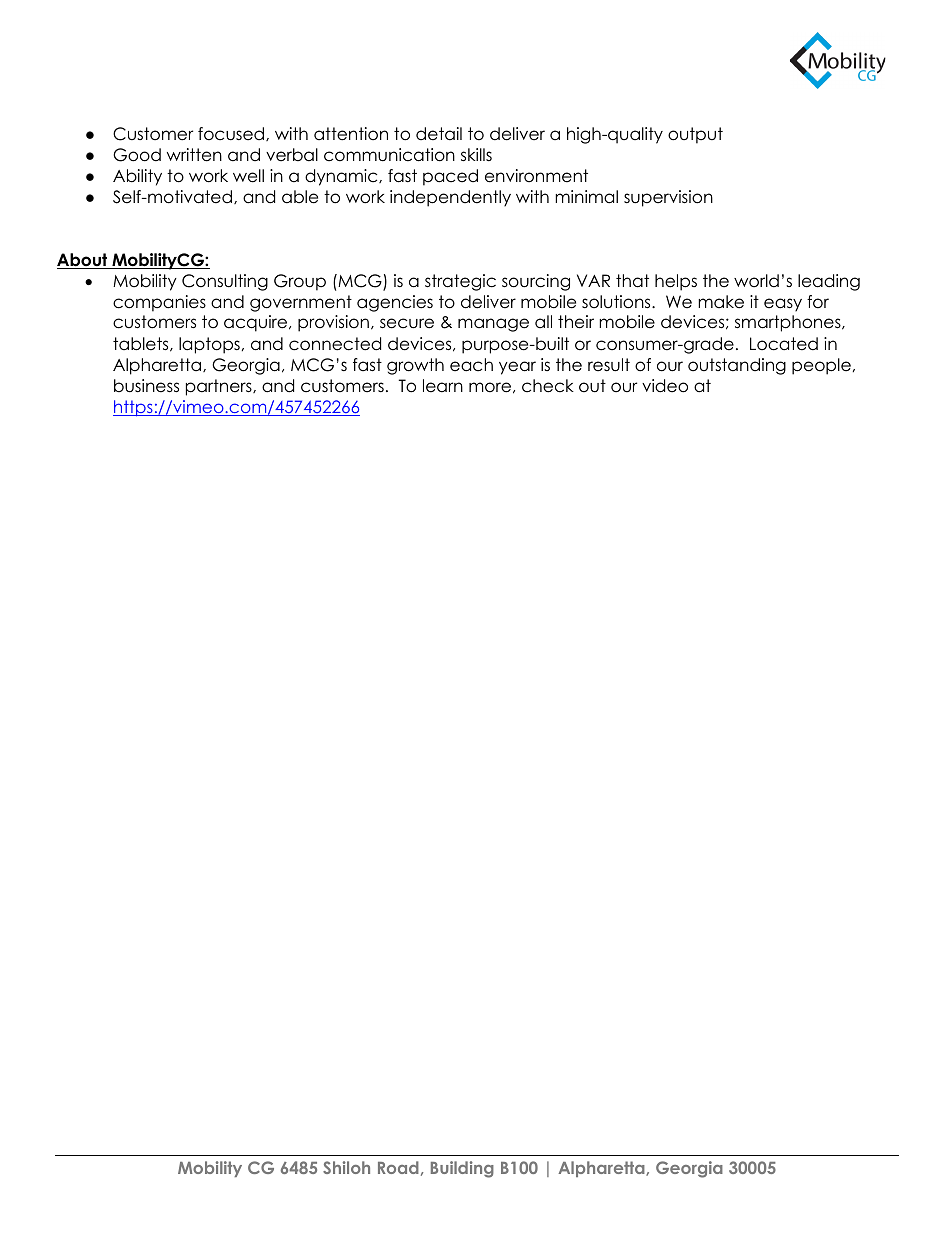 This page has width=952, height=1233. What do you see at coordinates (450, 177) in the page?
I see `paced` at bounding box center [450, 177].
